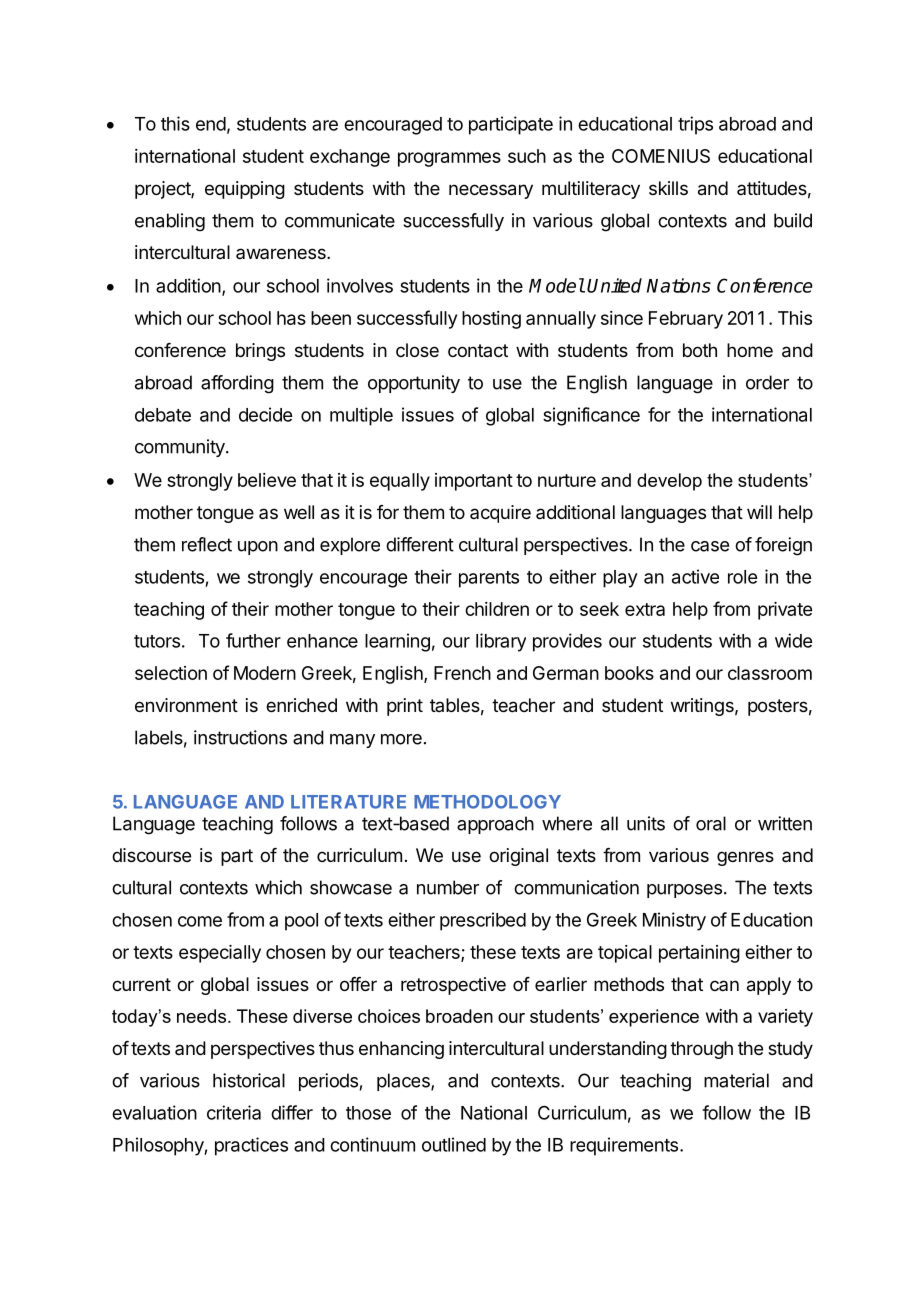  Describe the element at coordinates (240, 737) in the screenshot. I see `instructions` at that location.
